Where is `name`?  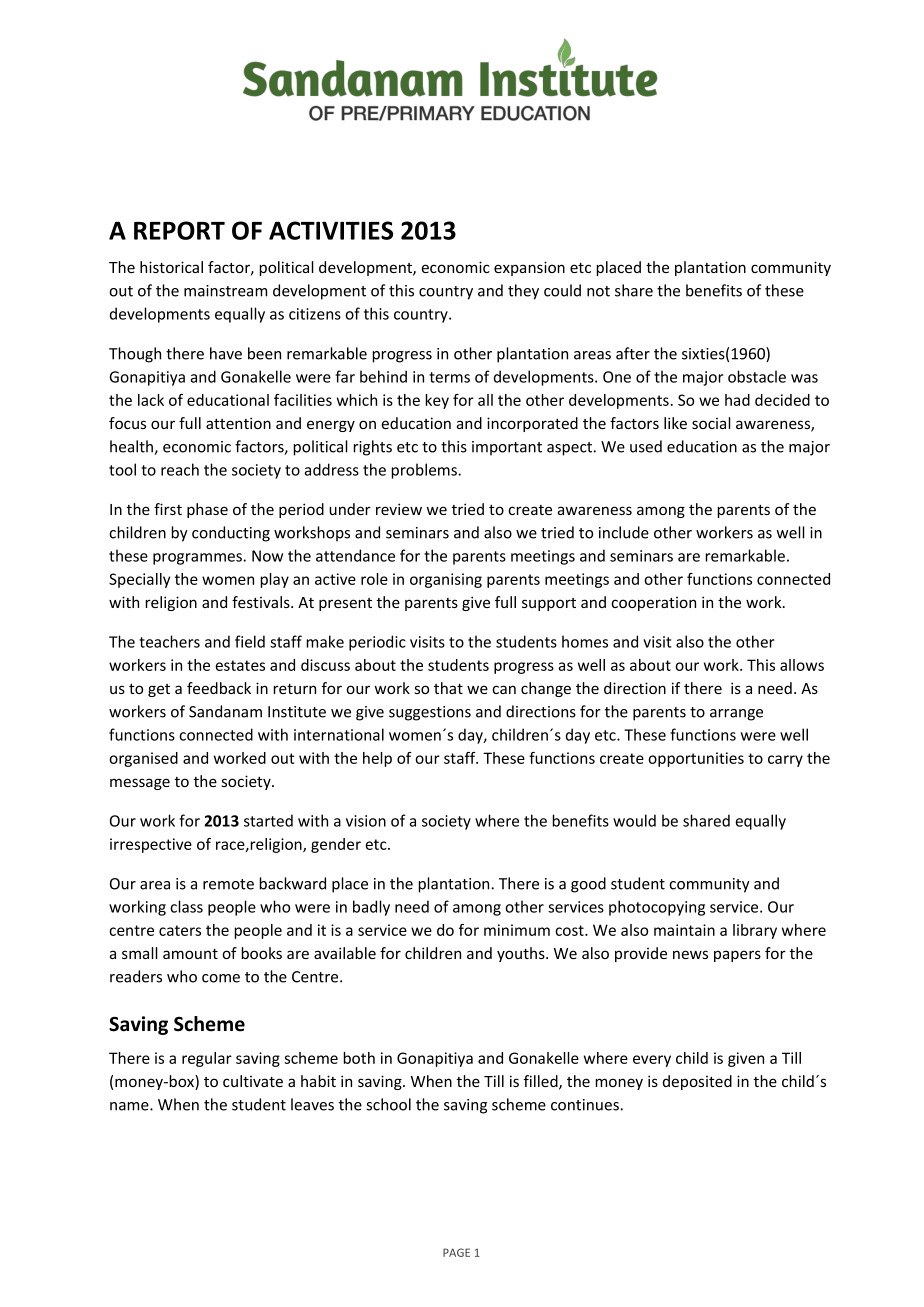 name is located at coordinates (130, 1106).
